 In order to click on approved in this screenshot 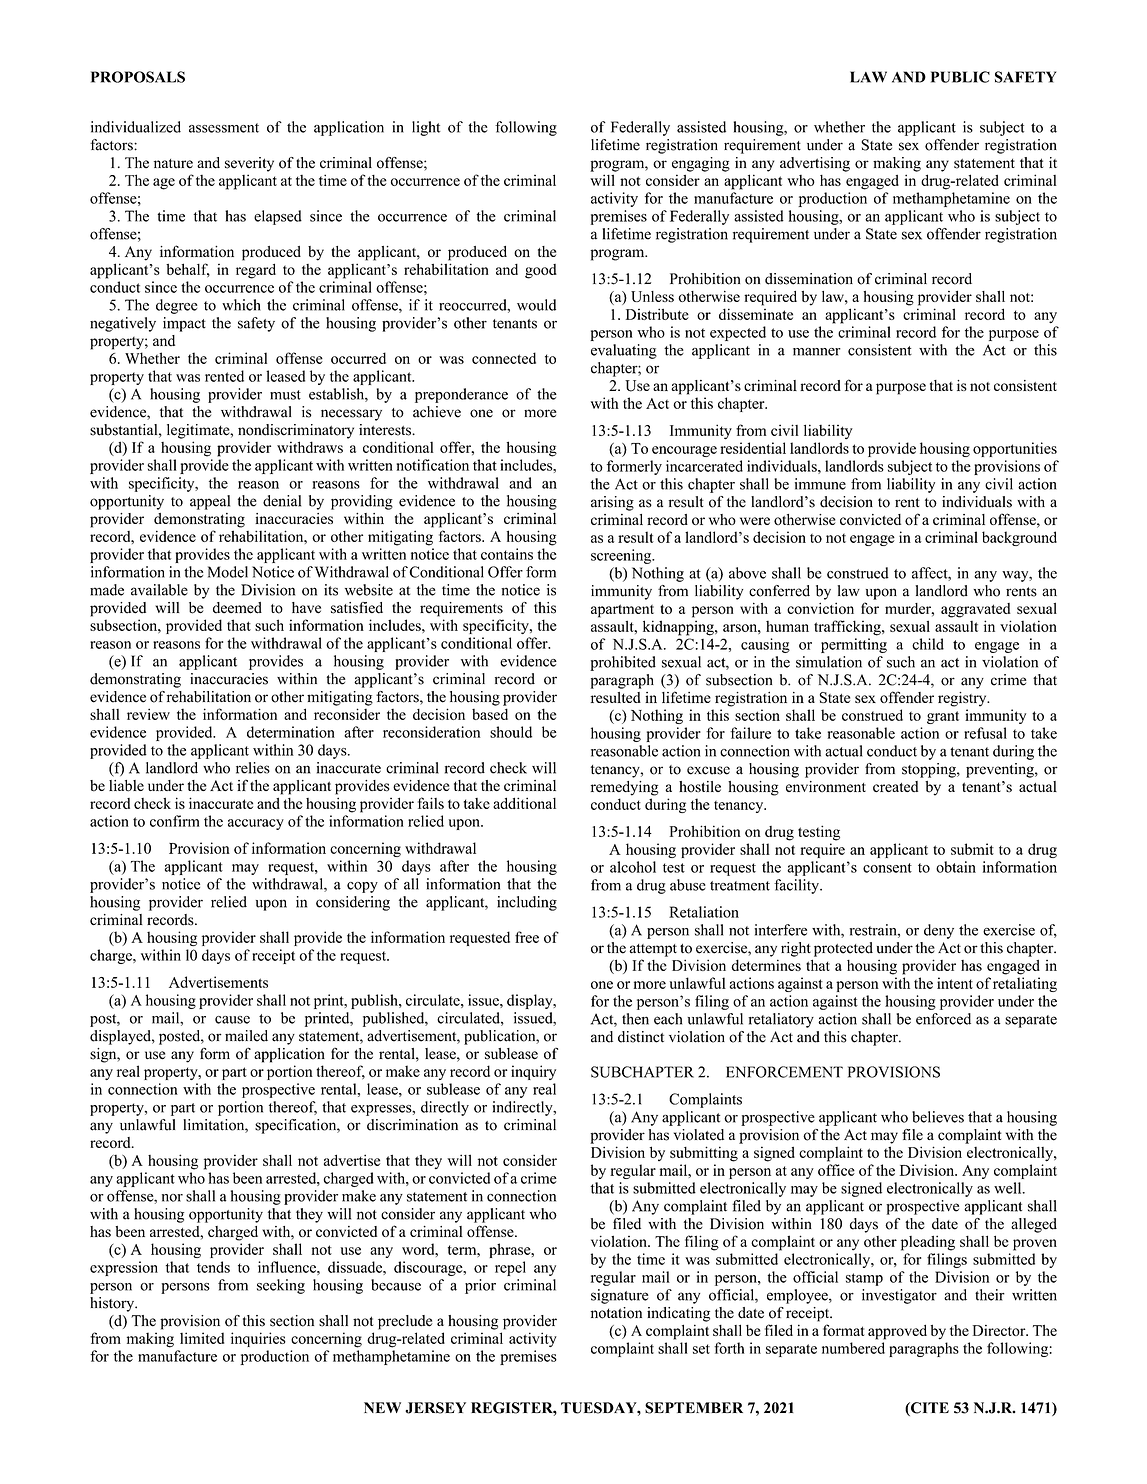, I will do `click(897, 1332)`.
